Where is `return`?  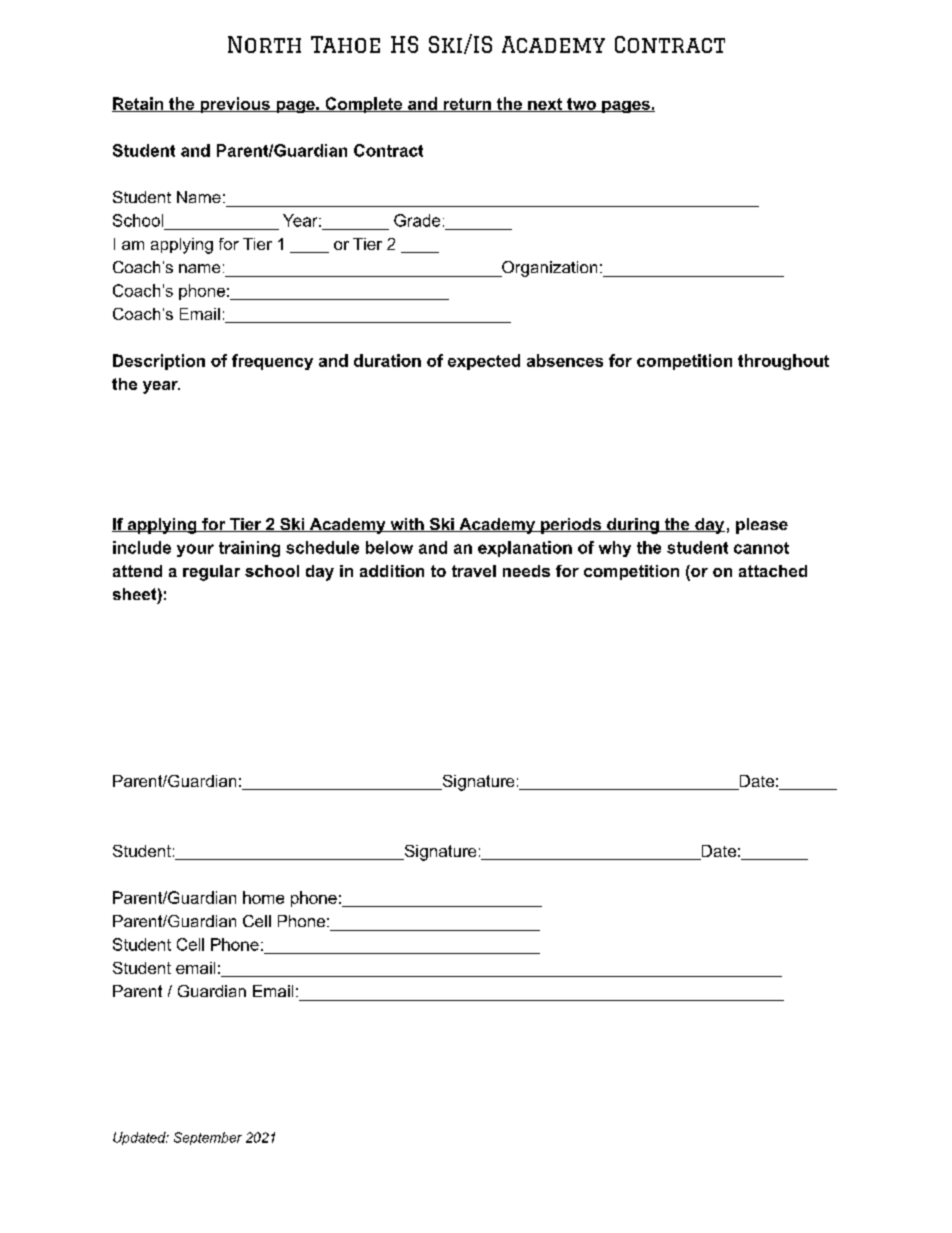
return is located at coordinates (467, 105).
